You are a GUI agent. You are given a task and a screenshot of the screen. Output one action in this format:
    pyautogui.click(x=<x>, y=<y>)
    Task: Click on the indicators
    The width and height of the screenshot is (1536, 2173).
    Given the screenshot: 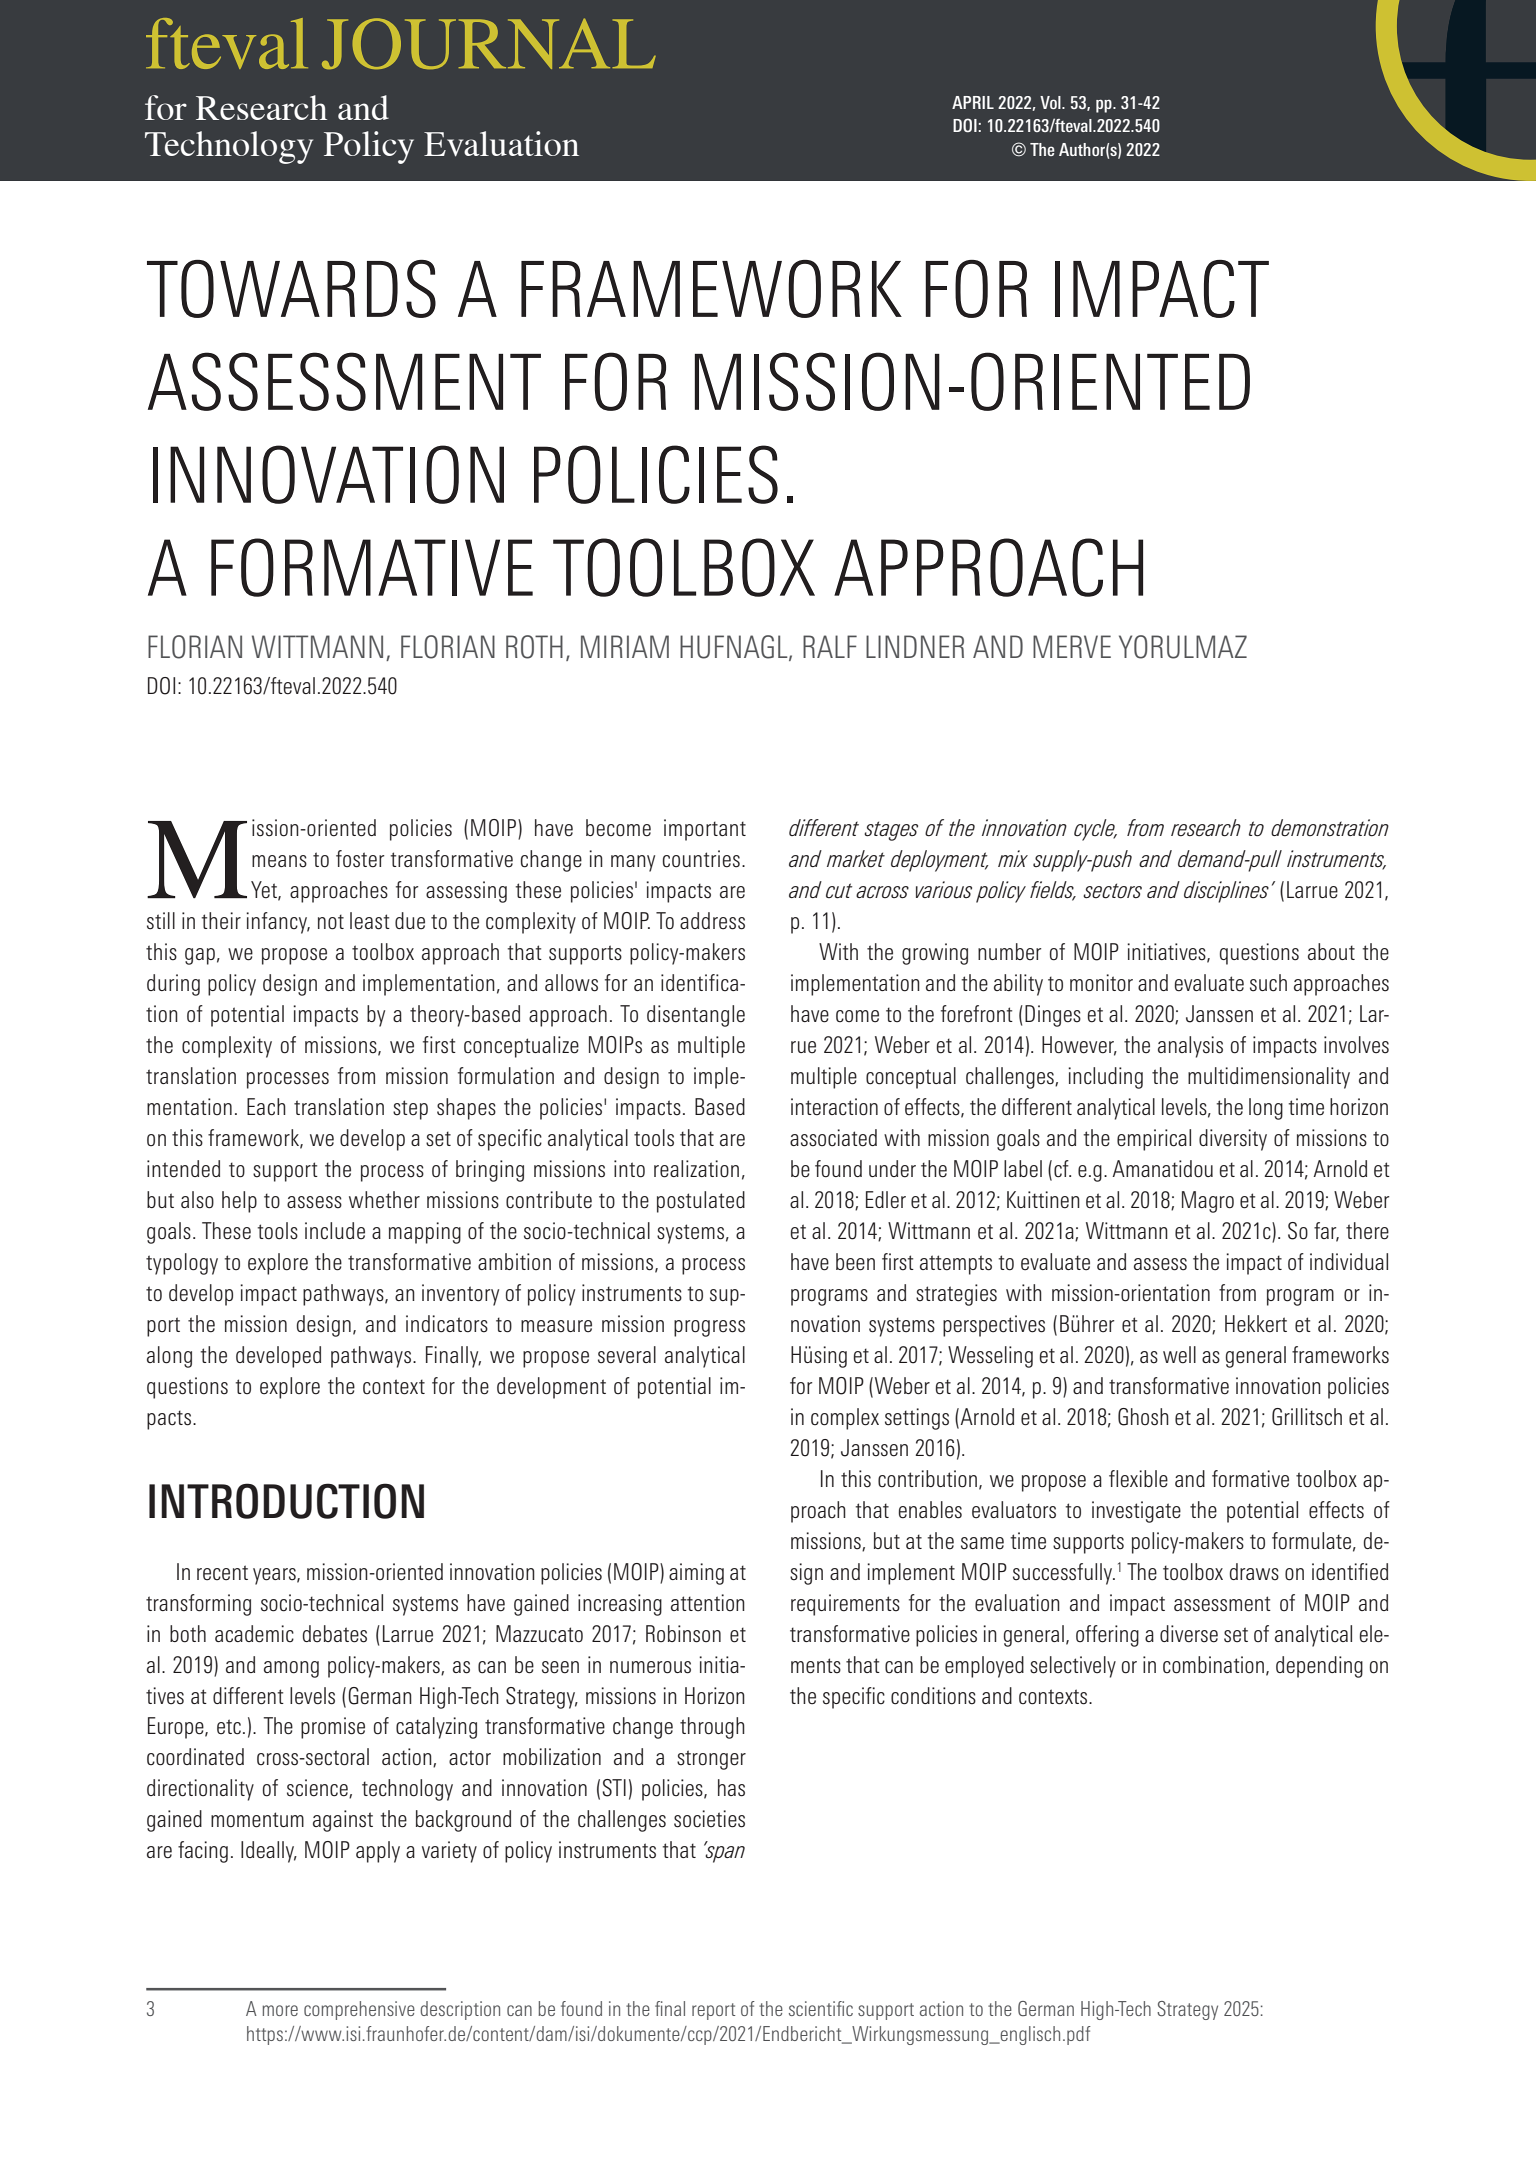 What is the action you would take?
    pyautogui.click(x=447, y=1324)
